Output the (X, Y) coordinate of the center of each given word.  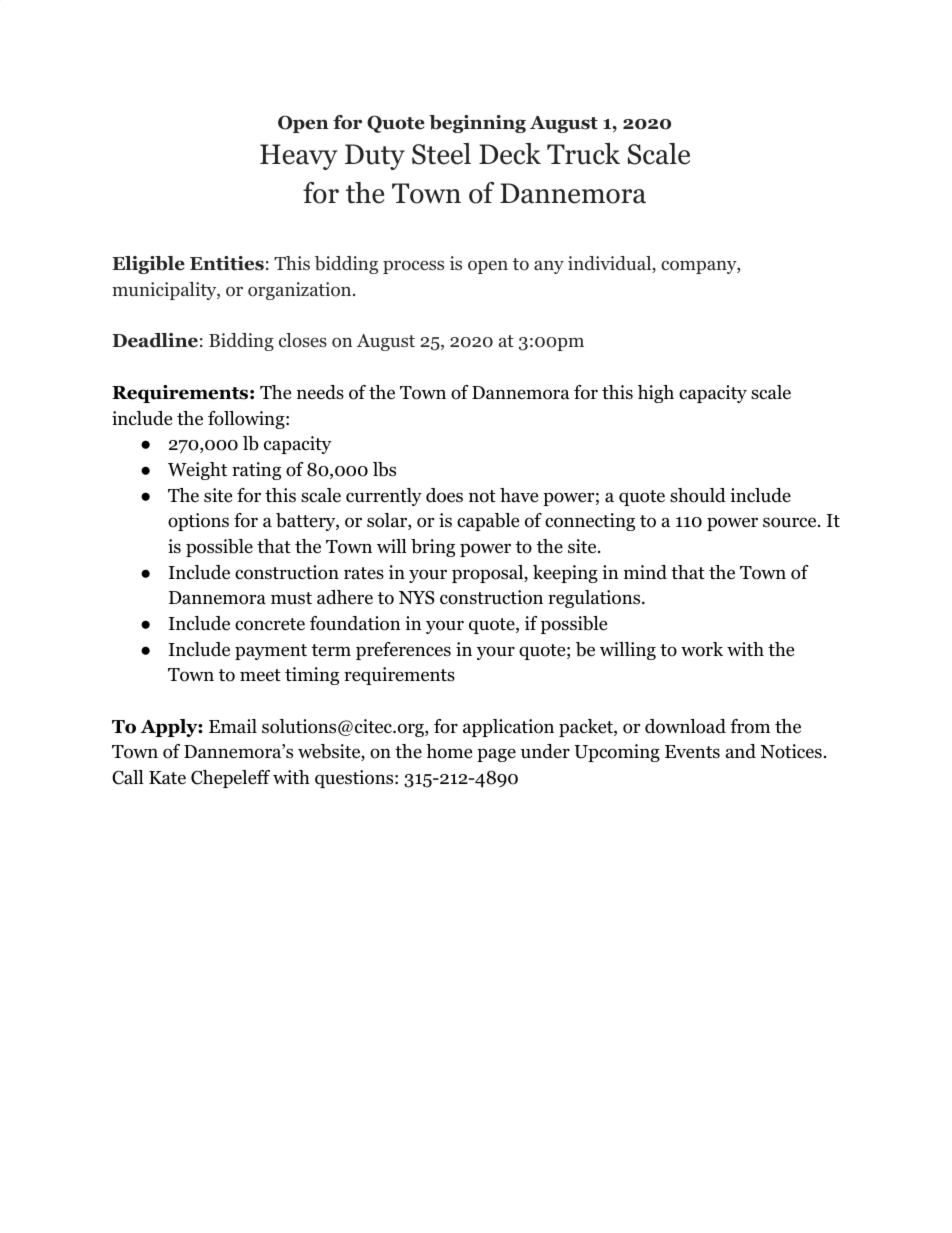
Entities (227, 263)
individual (610, 264)
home (449, 751)
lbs (384, 469)
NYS (417, 597)
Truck (583, 154)
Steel (441, 154)
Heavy (299, 157)
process (413, 267)
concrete (270, 624)
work (702, 649)
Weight (197, 471)
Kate (167, 778)
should (698, 495)
